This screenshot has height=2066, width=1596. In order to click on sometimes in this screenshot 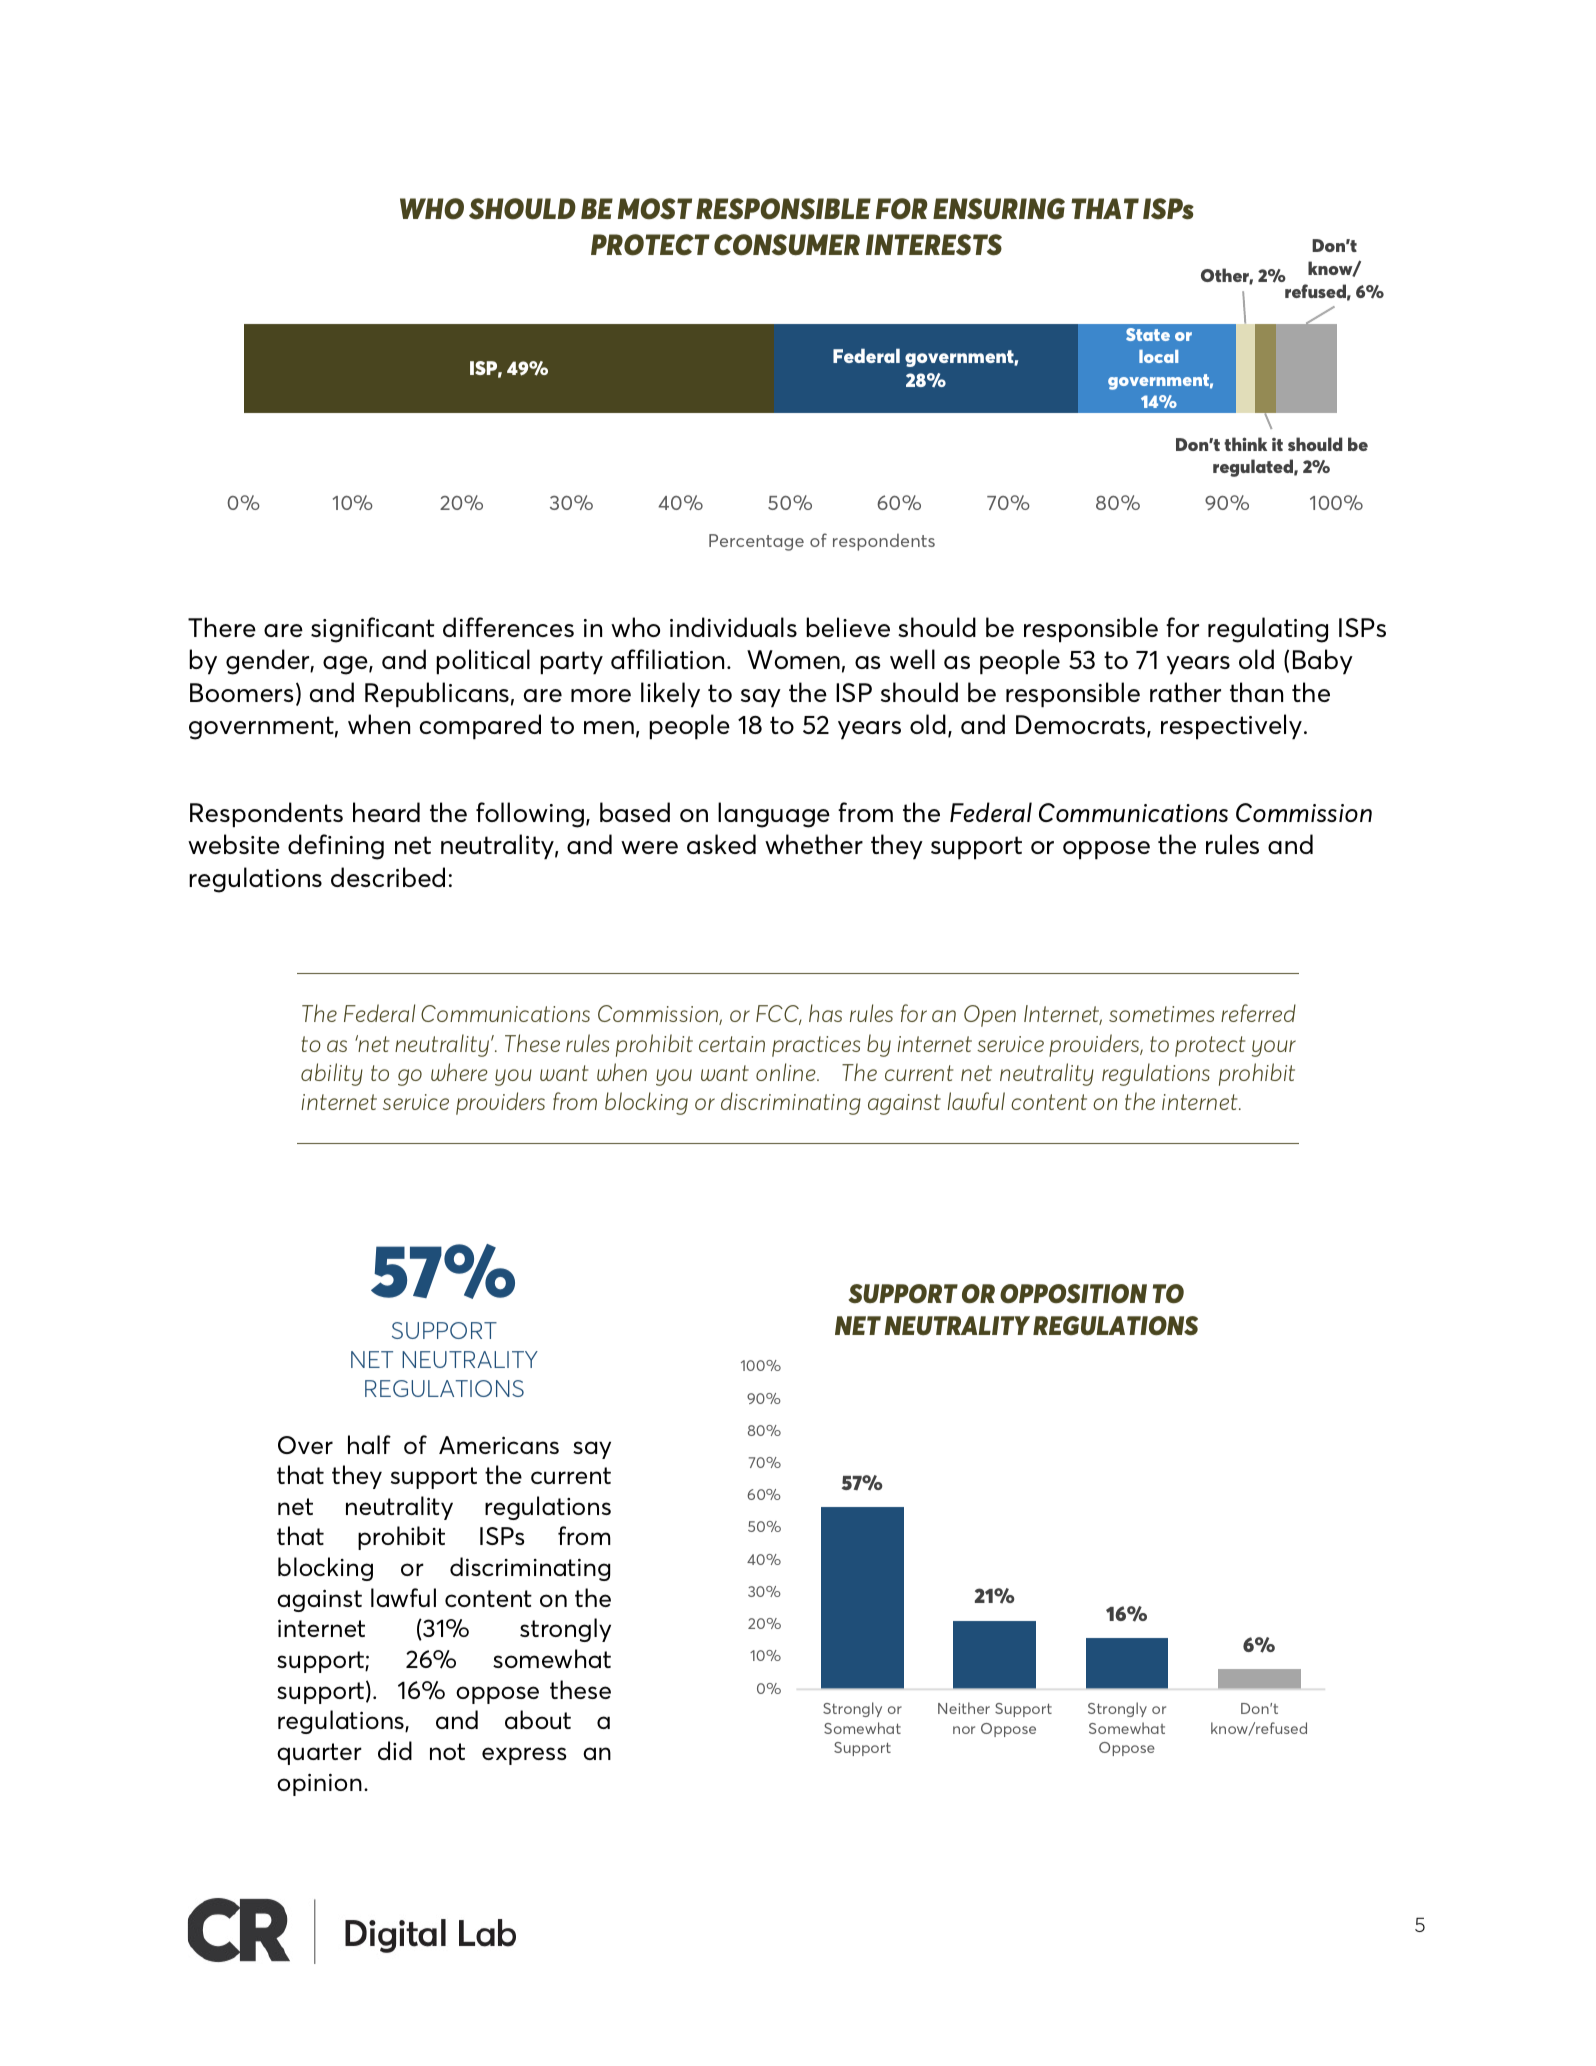, I will do `click(1161, 1014)`.
